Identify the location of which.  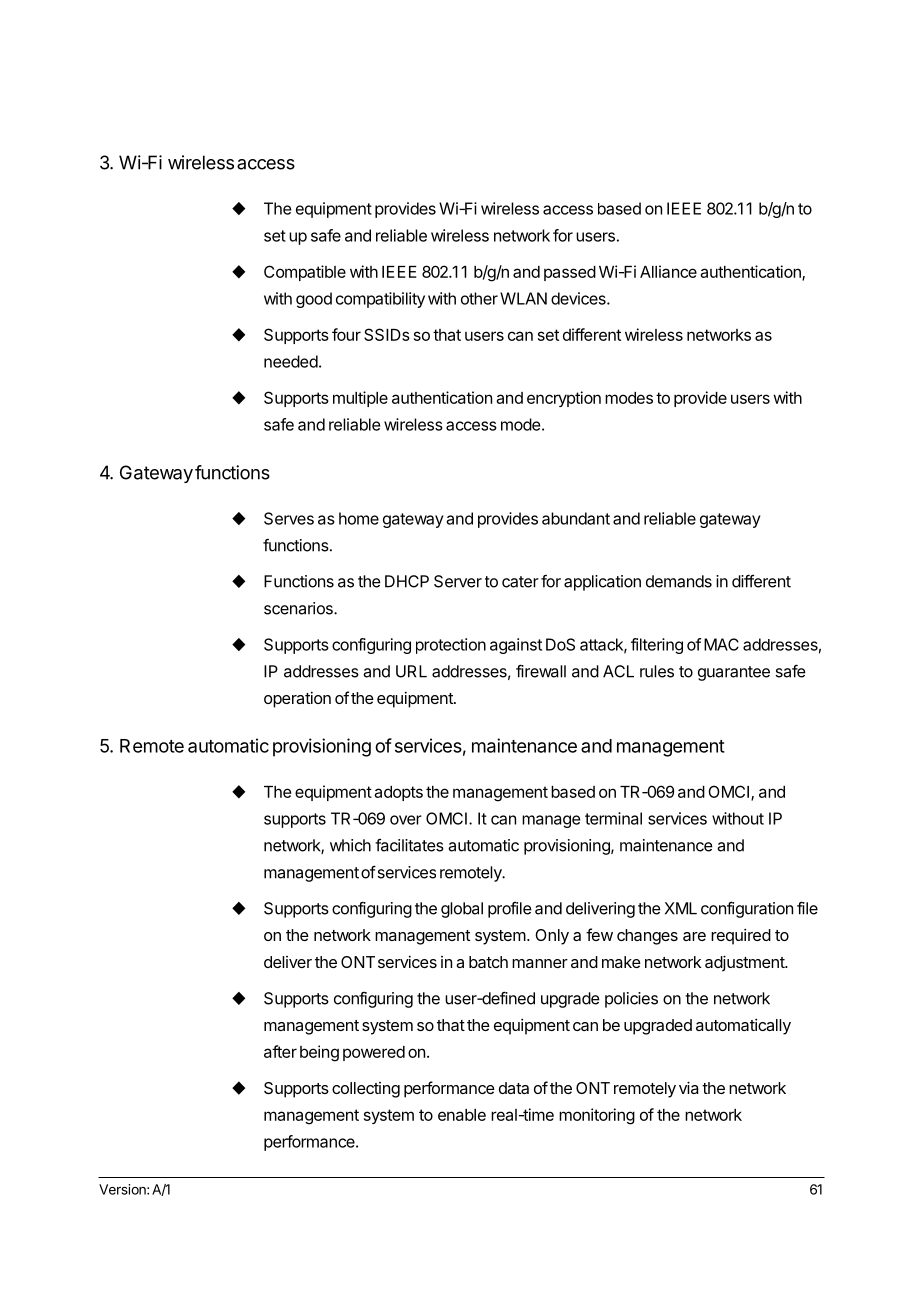
(350, 845).
